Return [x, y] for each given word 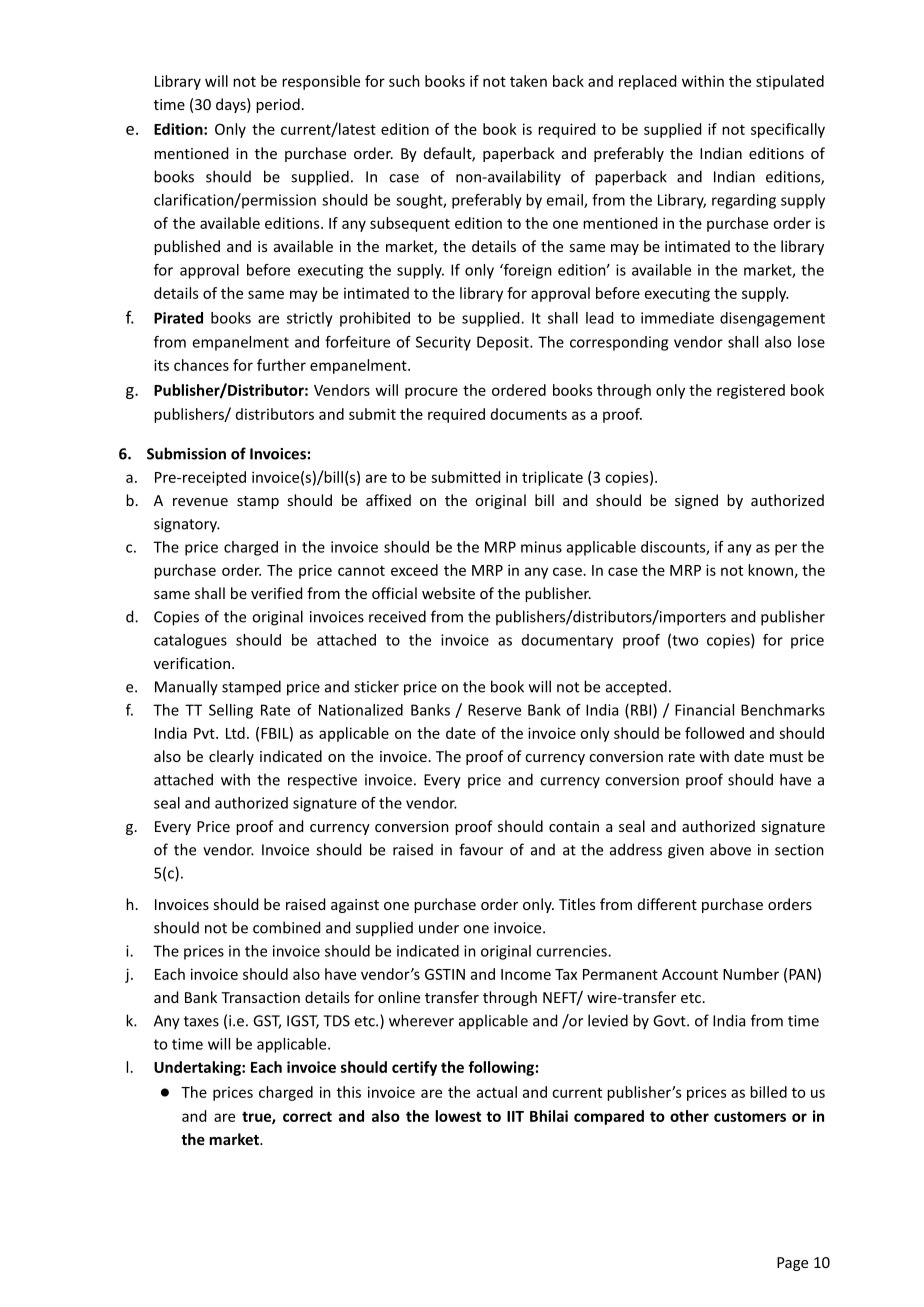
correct [307, 1116]
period [278, 105]
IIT [515, 1116]
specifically [788, 130]
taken [528, 81]
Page [792, 1264]
